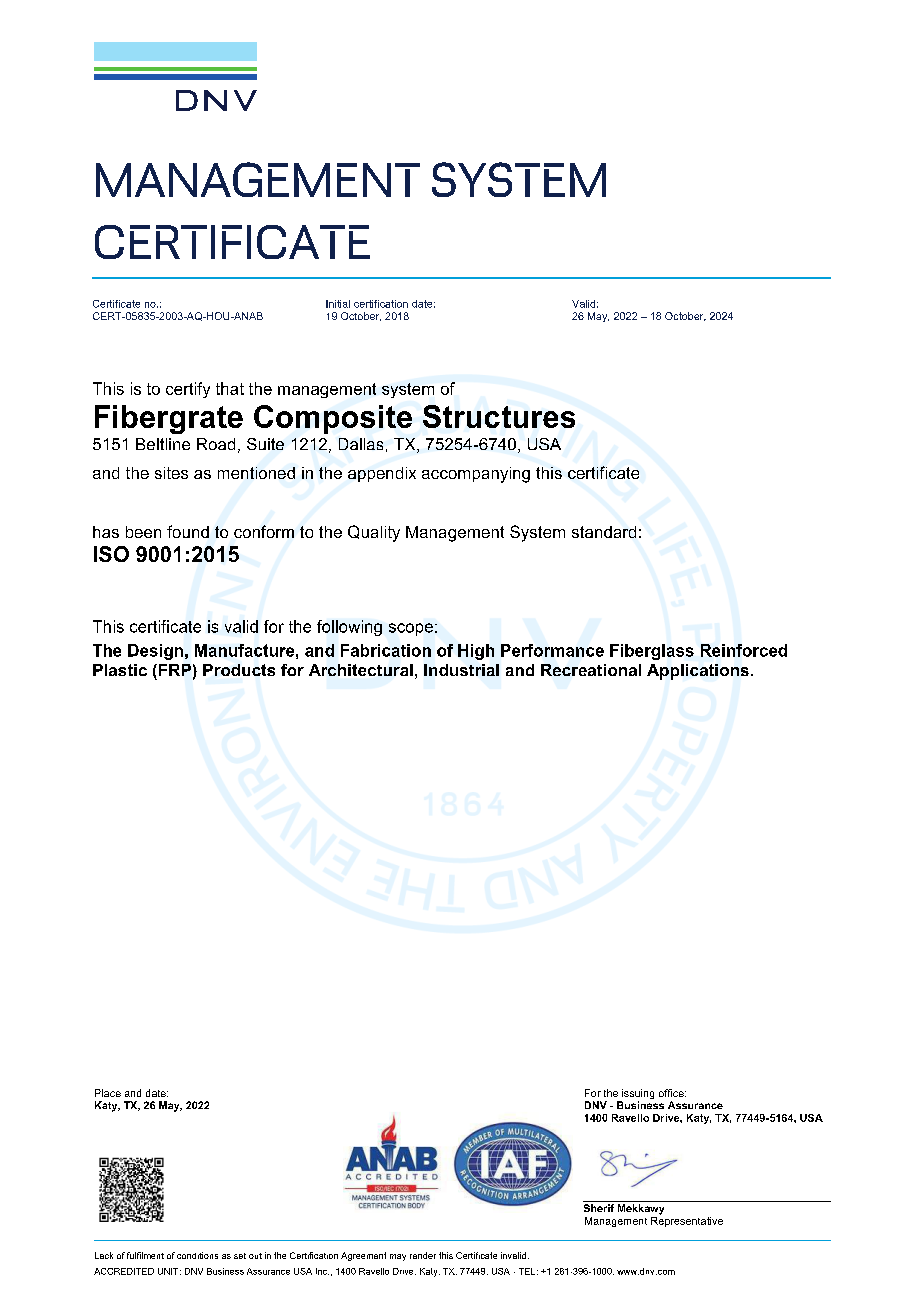 The height and width of the screenshot is (1308, 924). I want to click on Sherif, so click(599, 1208).
